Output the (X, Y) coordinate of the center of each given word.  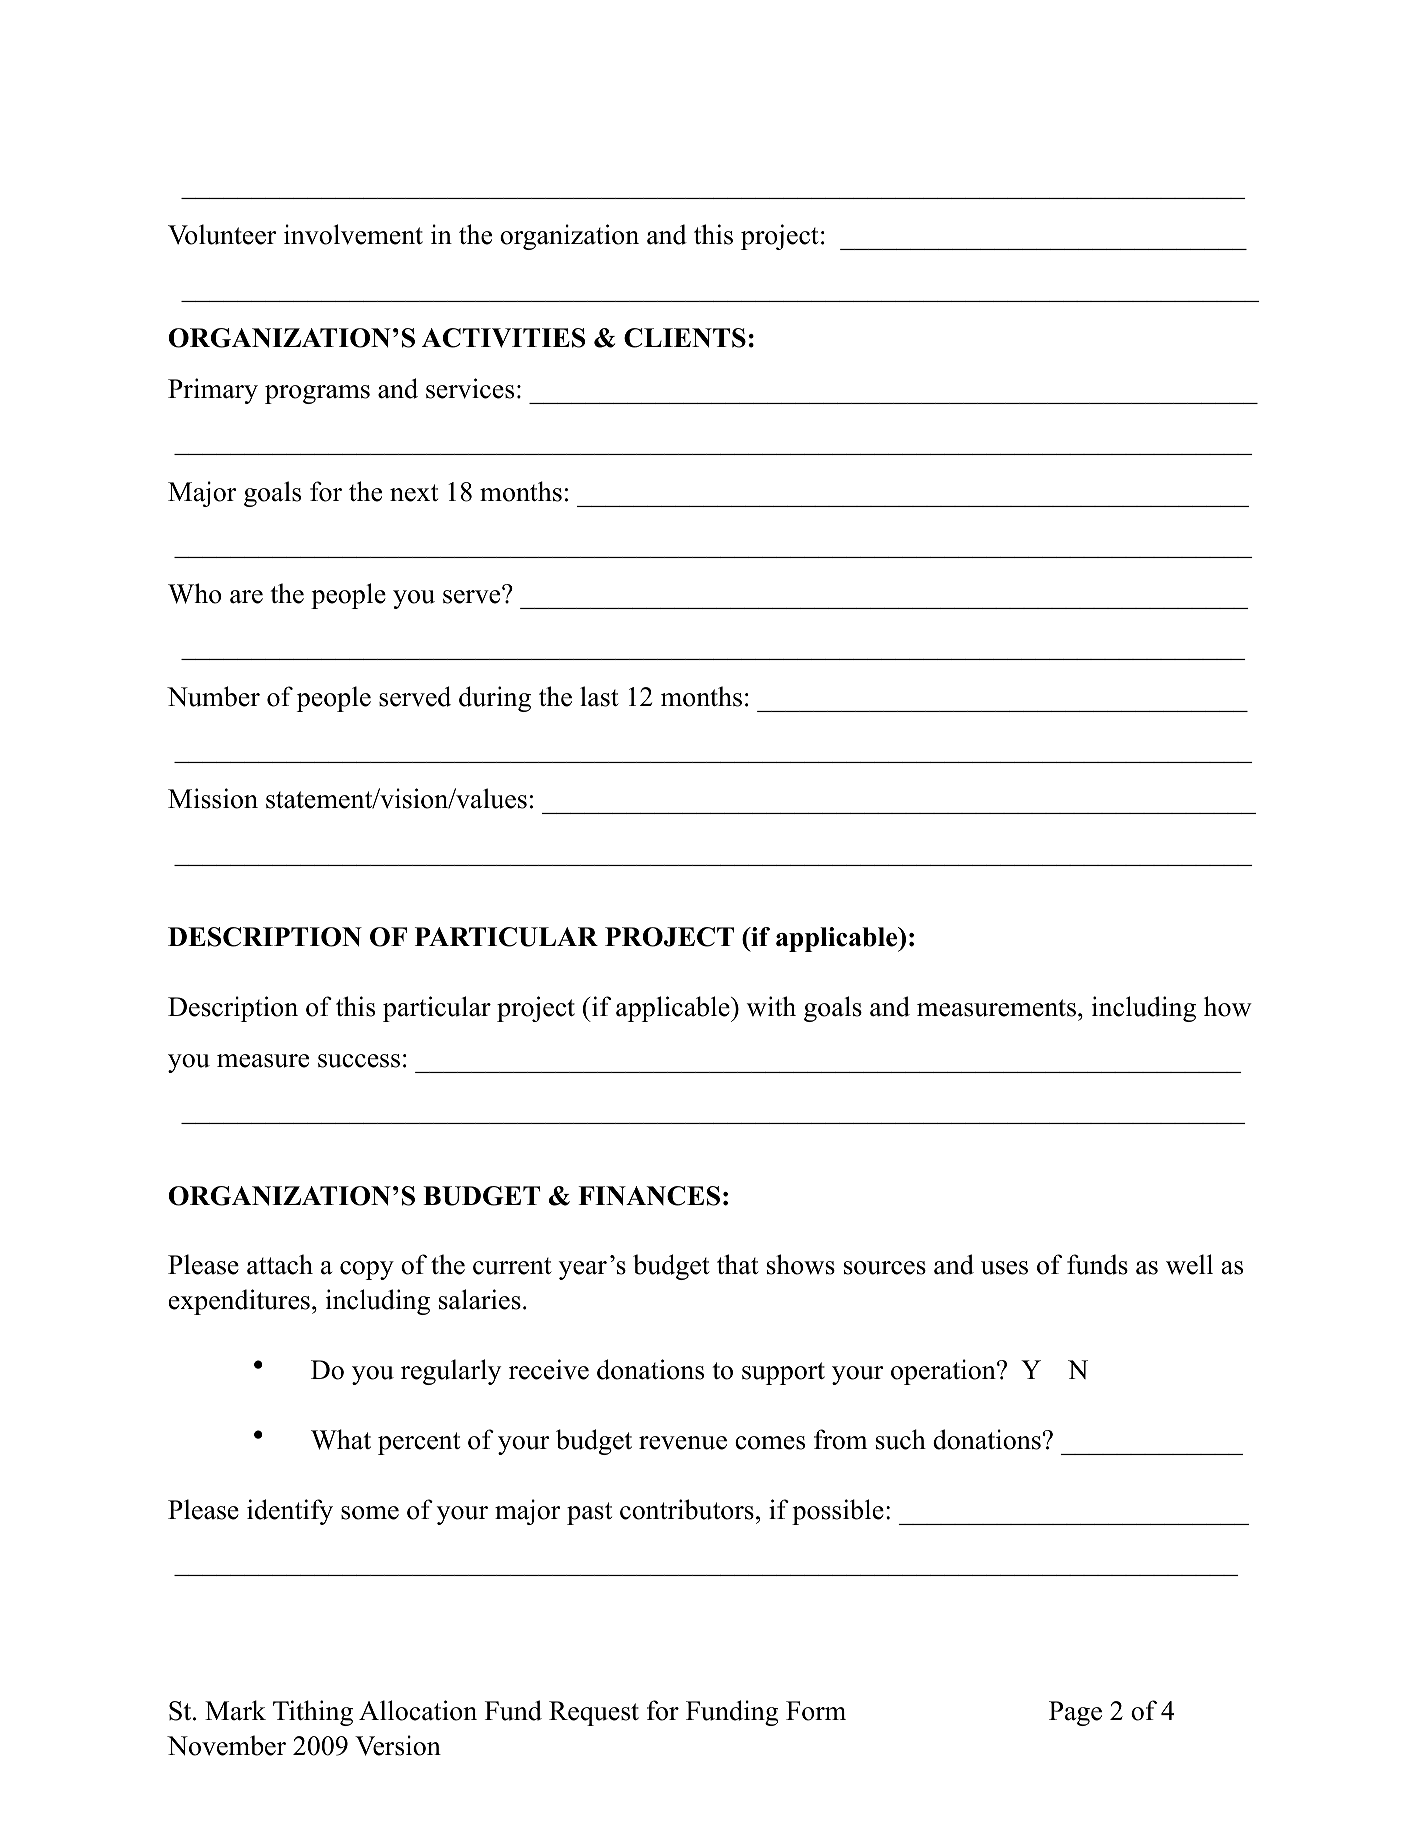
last (599, 696)
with (771, 1006)
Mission (213, 798)
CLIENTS (685, 338)
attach (280, 1264)
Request (594, 1713)
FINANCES (649, 1196)
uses (1004, 1268)
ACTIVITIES (503, 338)
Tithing (313, 1713)
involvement (353, 234)
